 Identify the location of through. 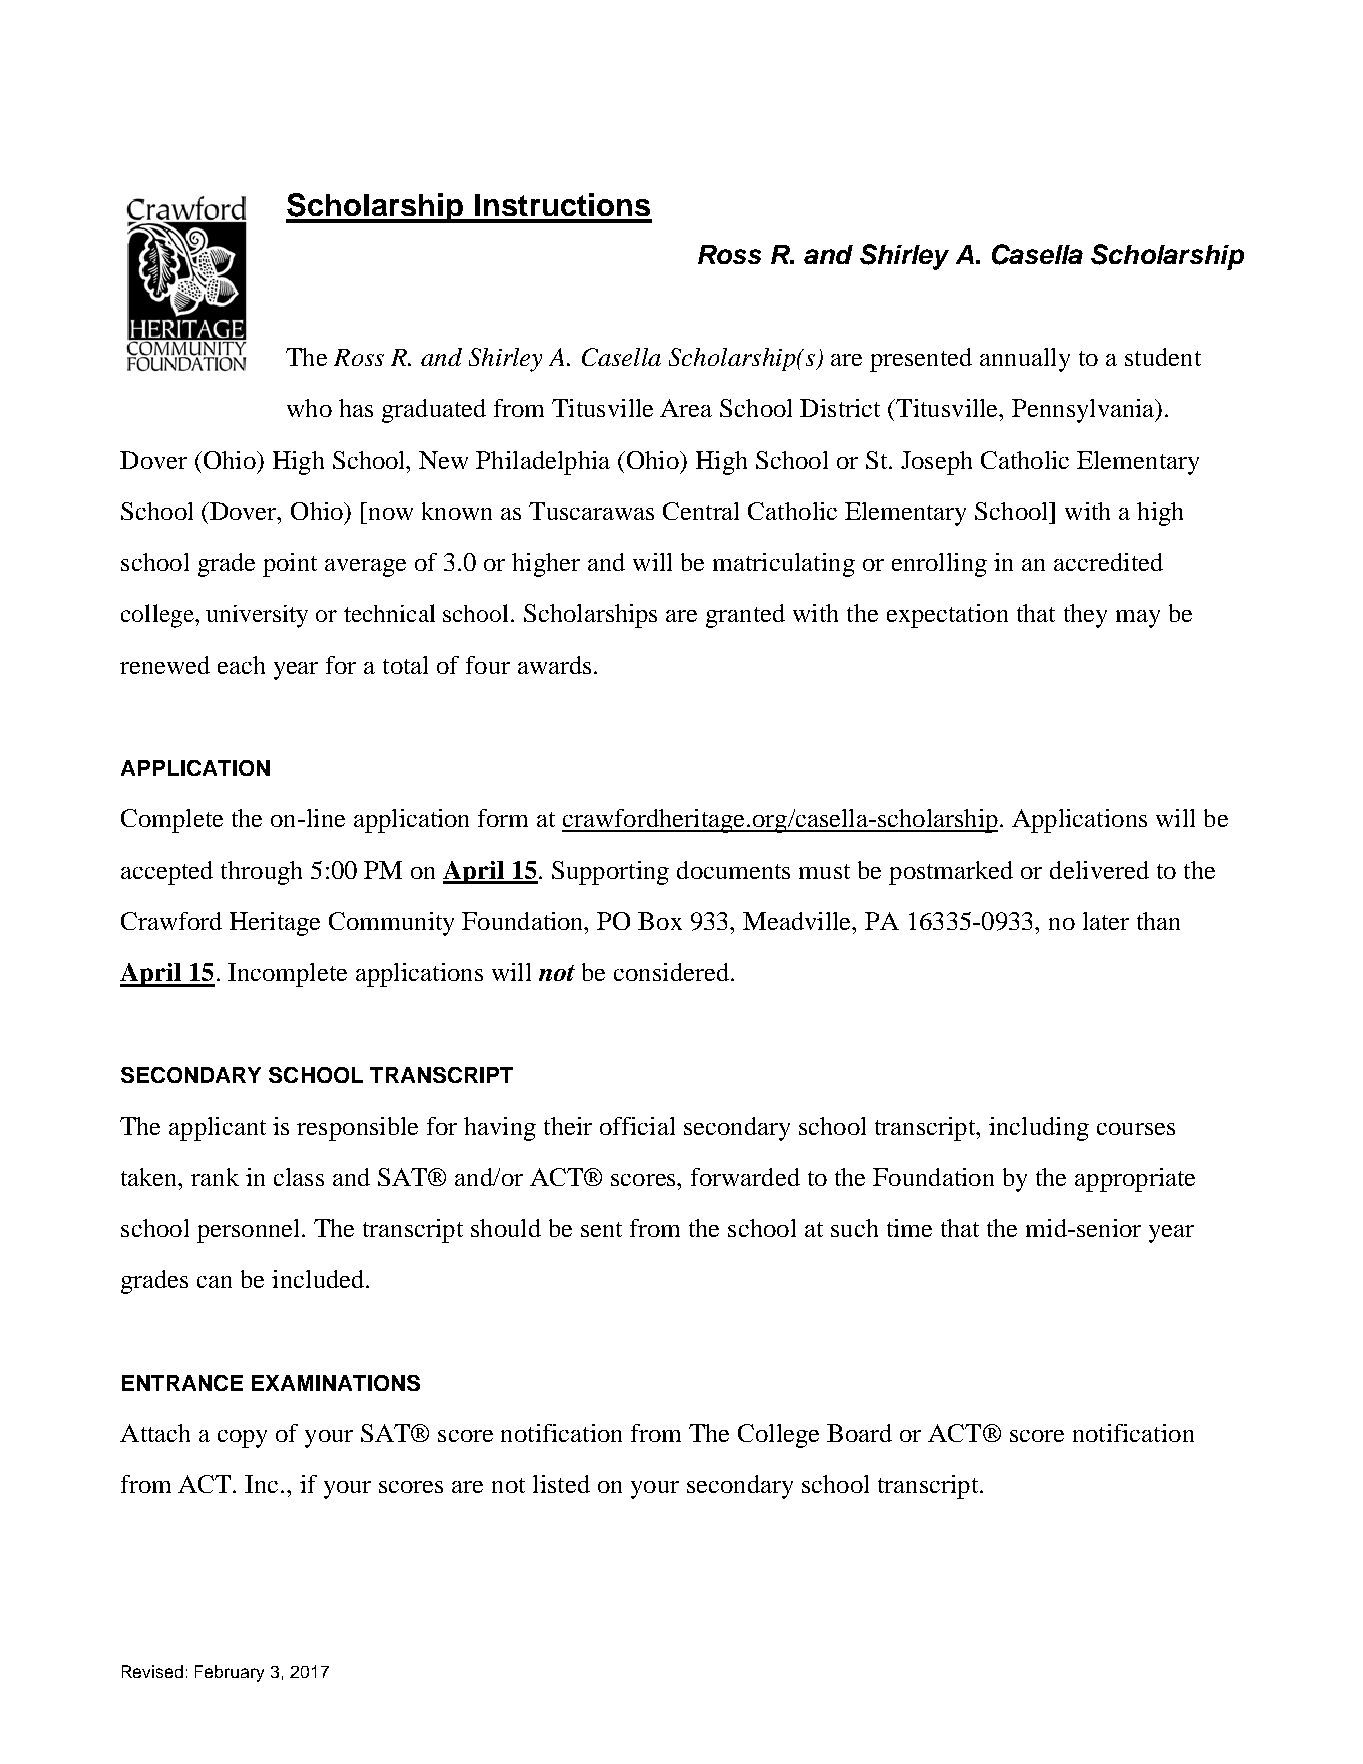
(261, 873).
